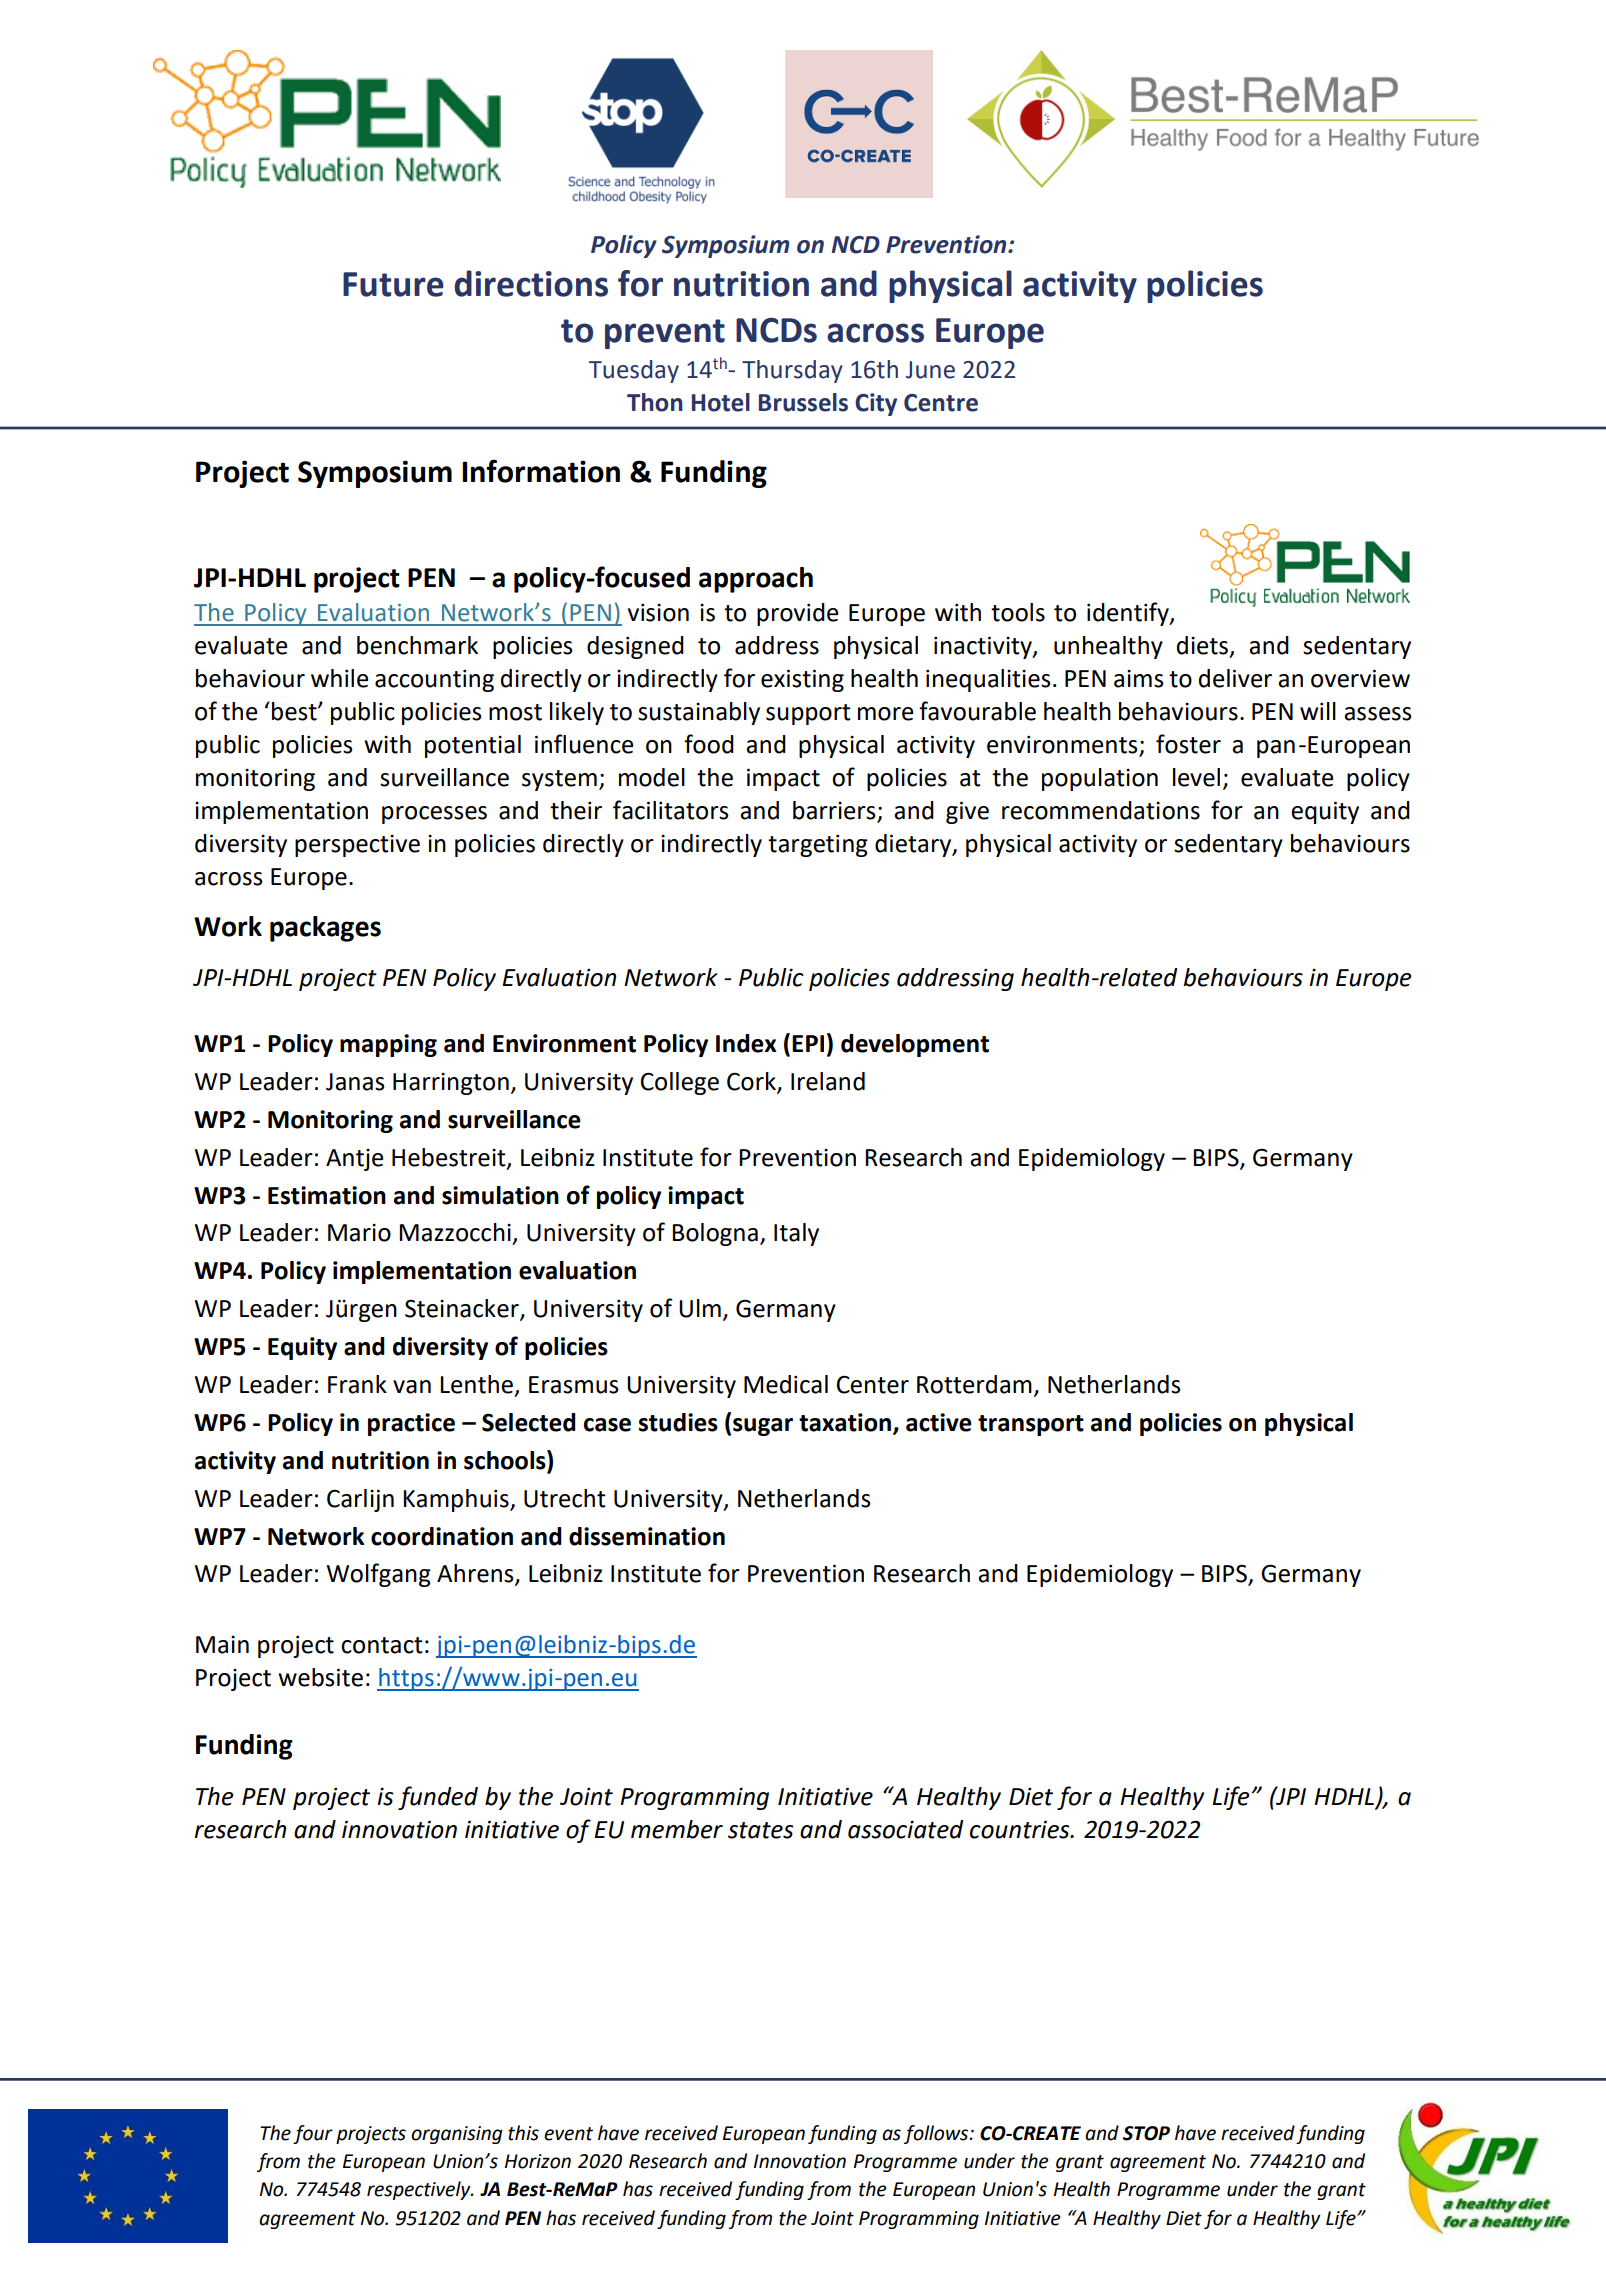 The image size is (1606, 2271). I want to click on Italy, so click(796, 1234).
